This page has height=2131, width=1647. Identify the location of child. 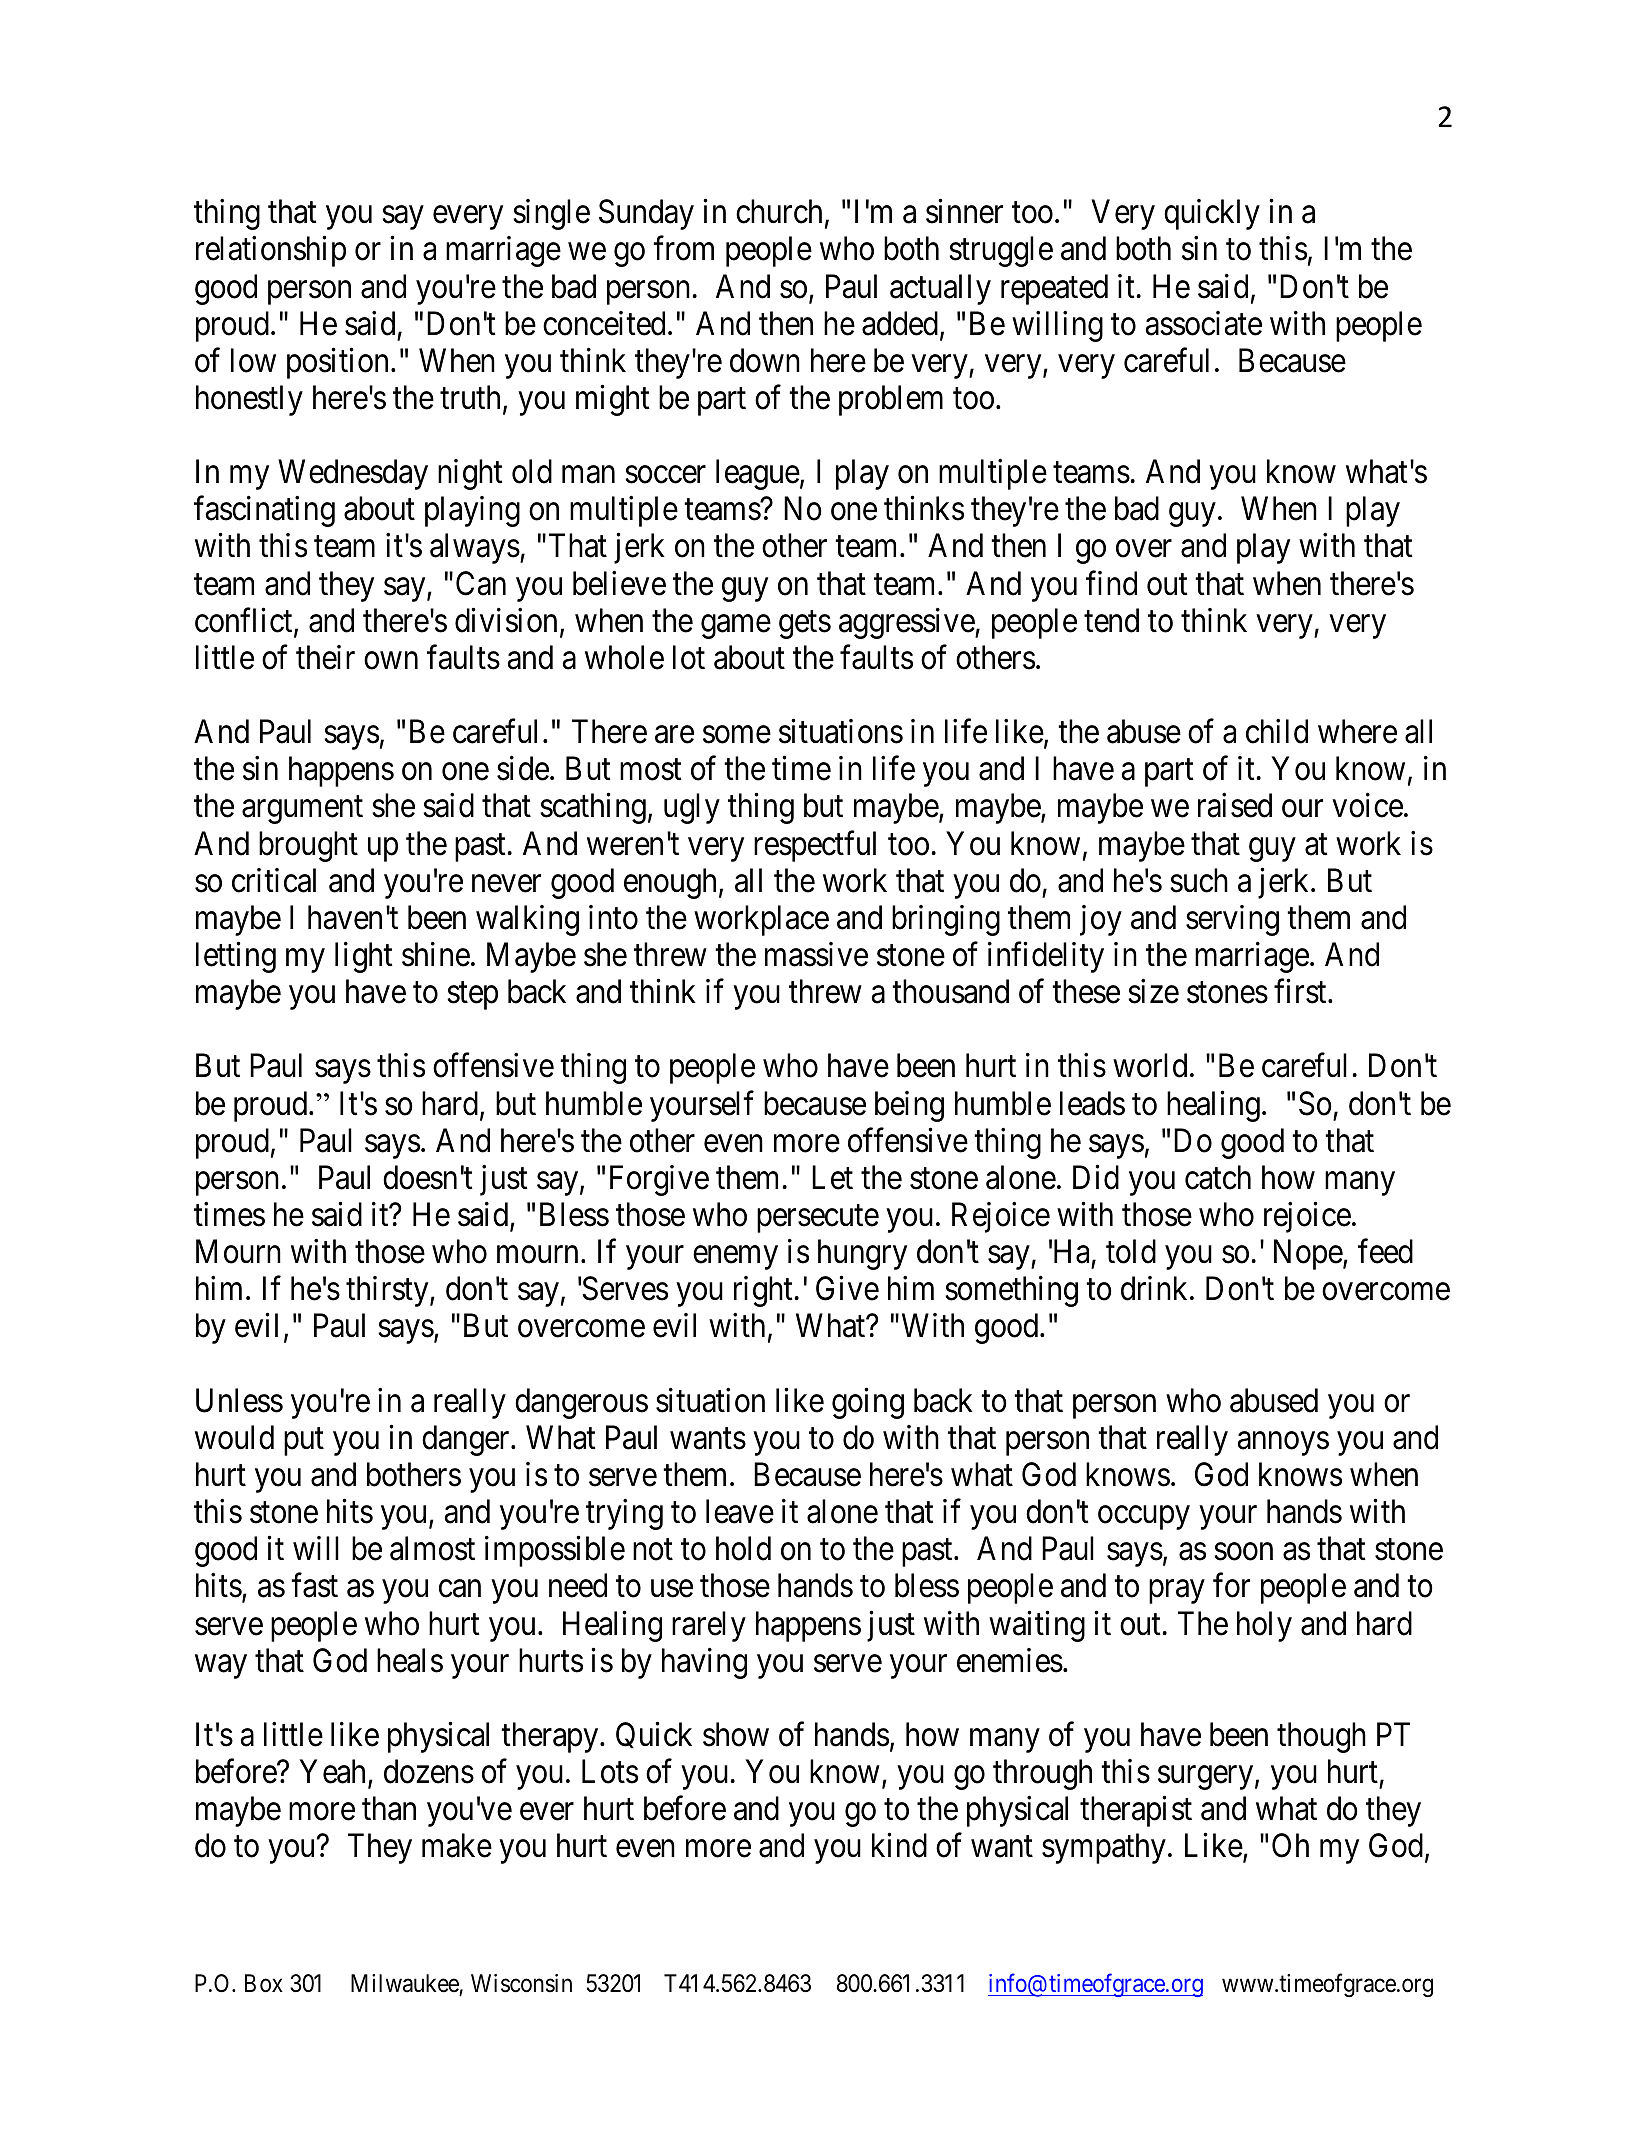
(1277, 731).
